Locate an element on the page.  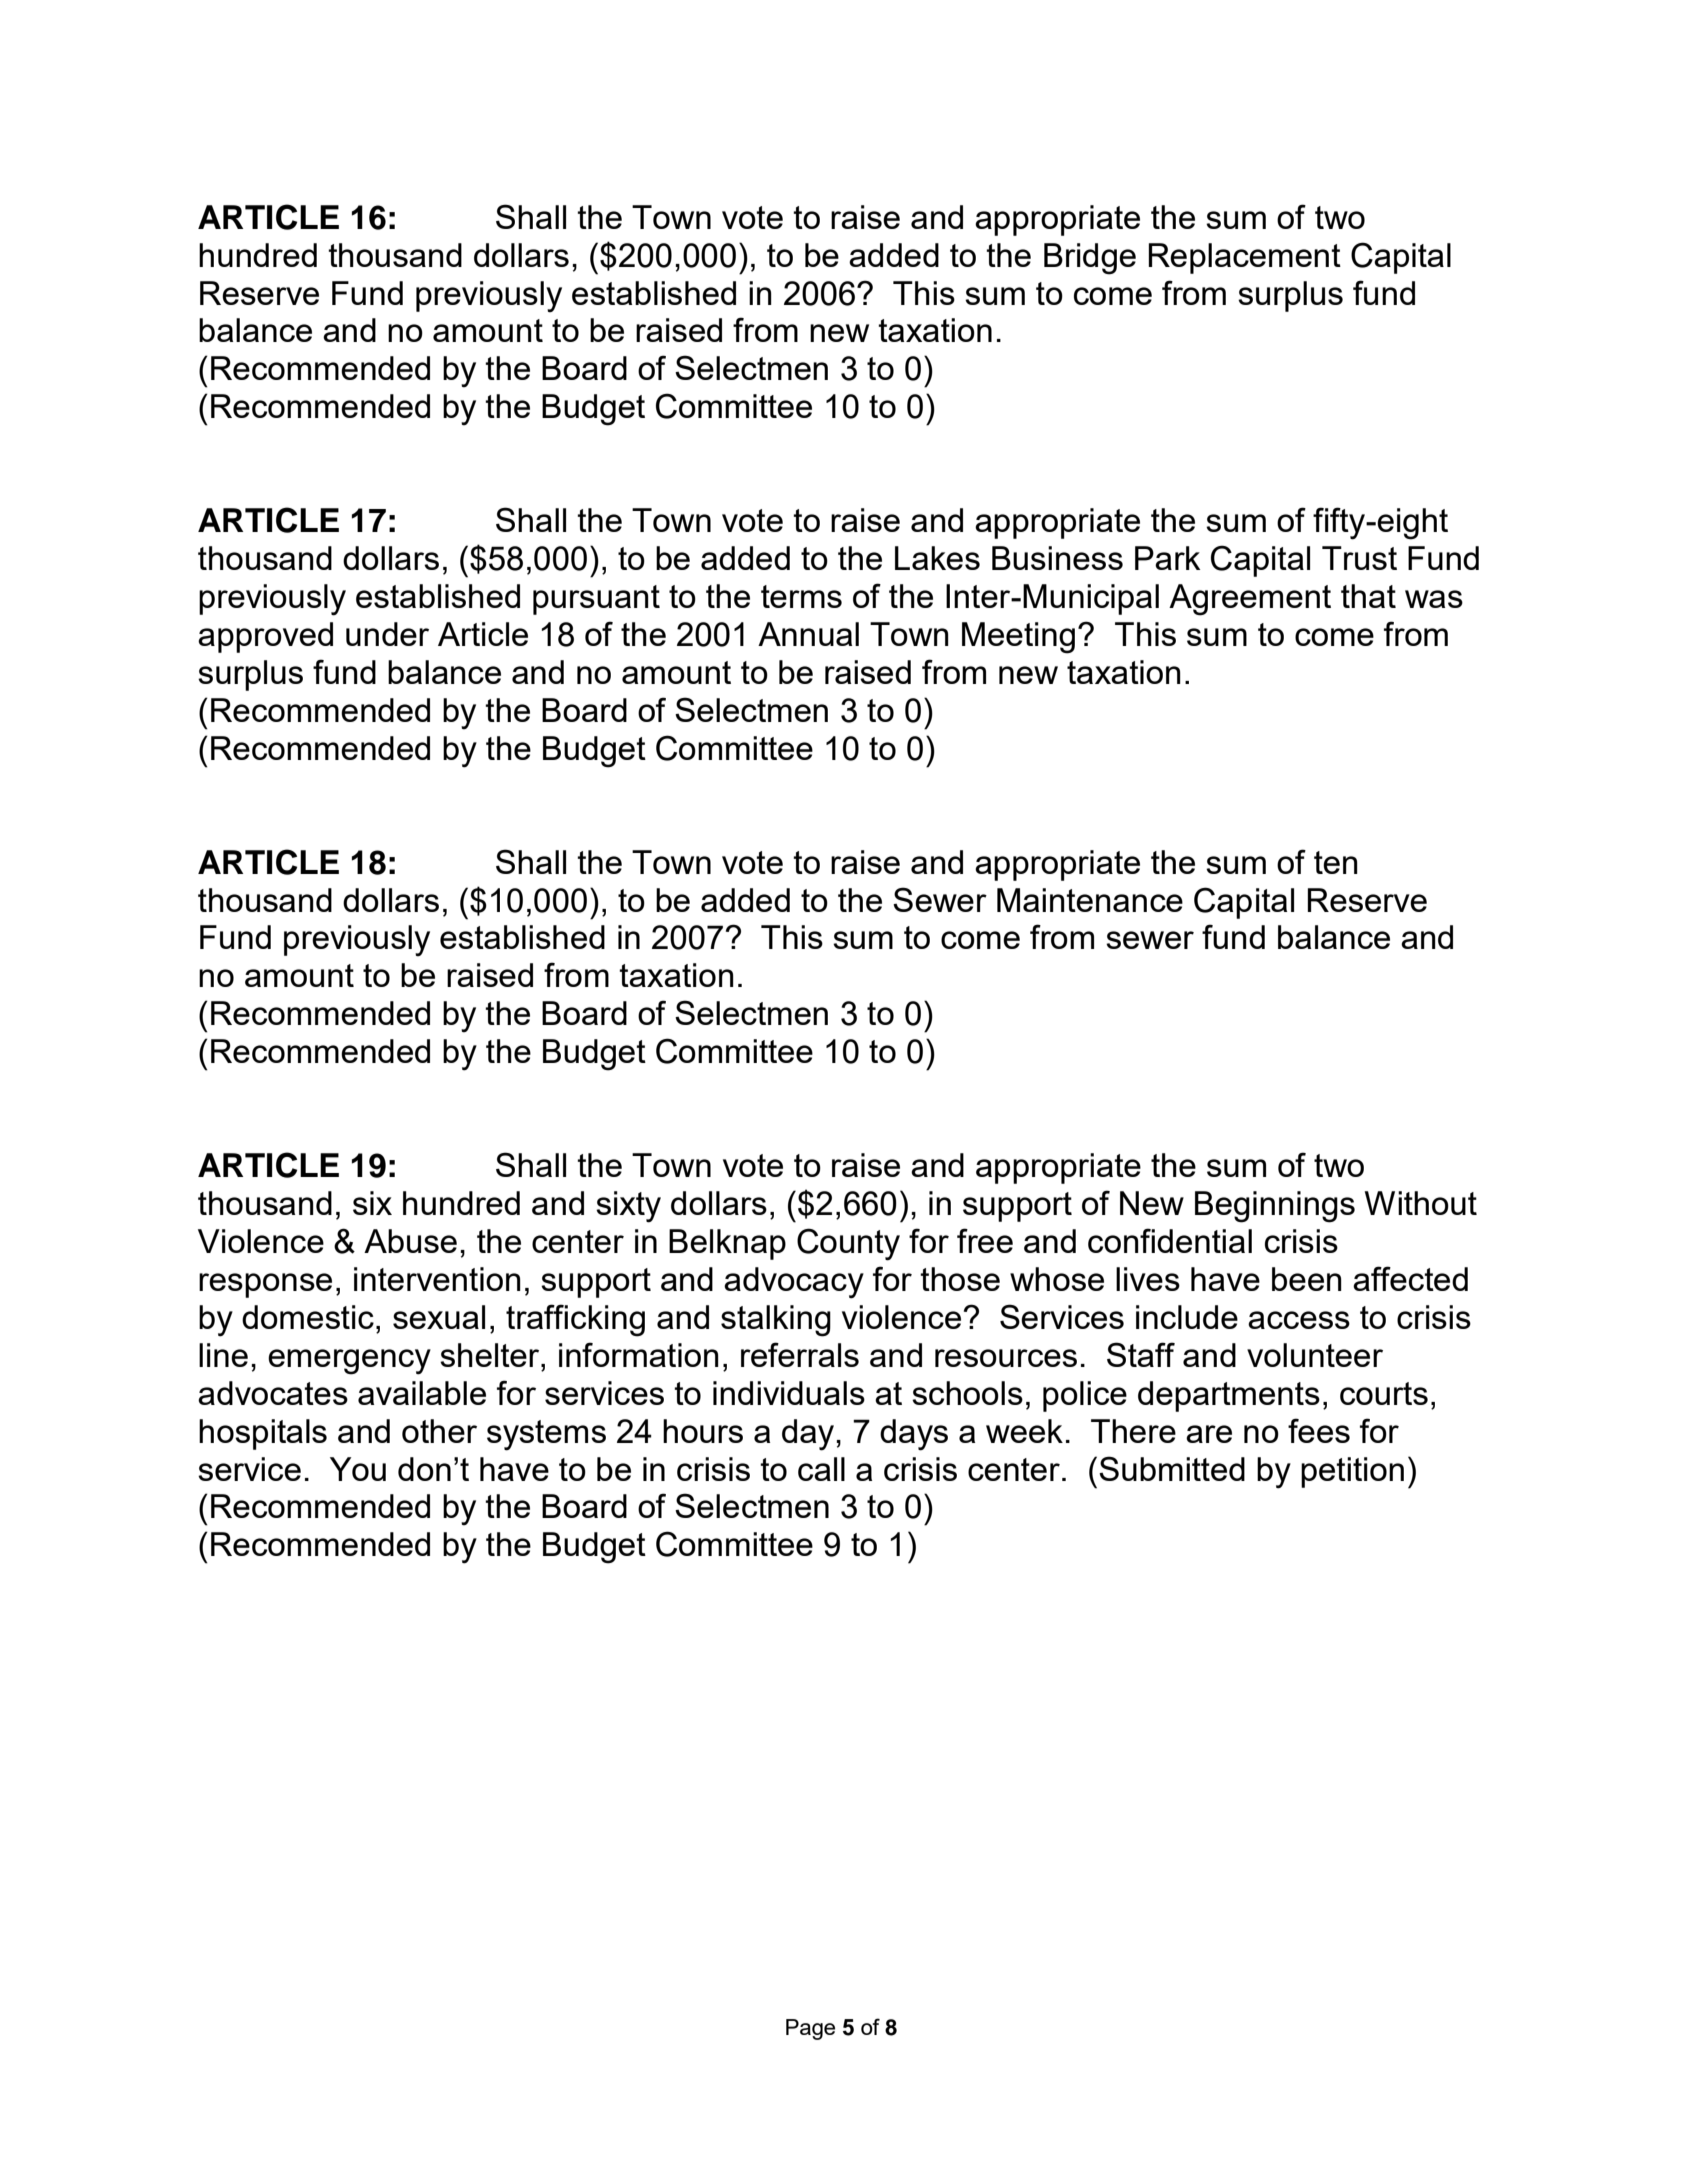
Page is located at coordinates (810, 2029).
